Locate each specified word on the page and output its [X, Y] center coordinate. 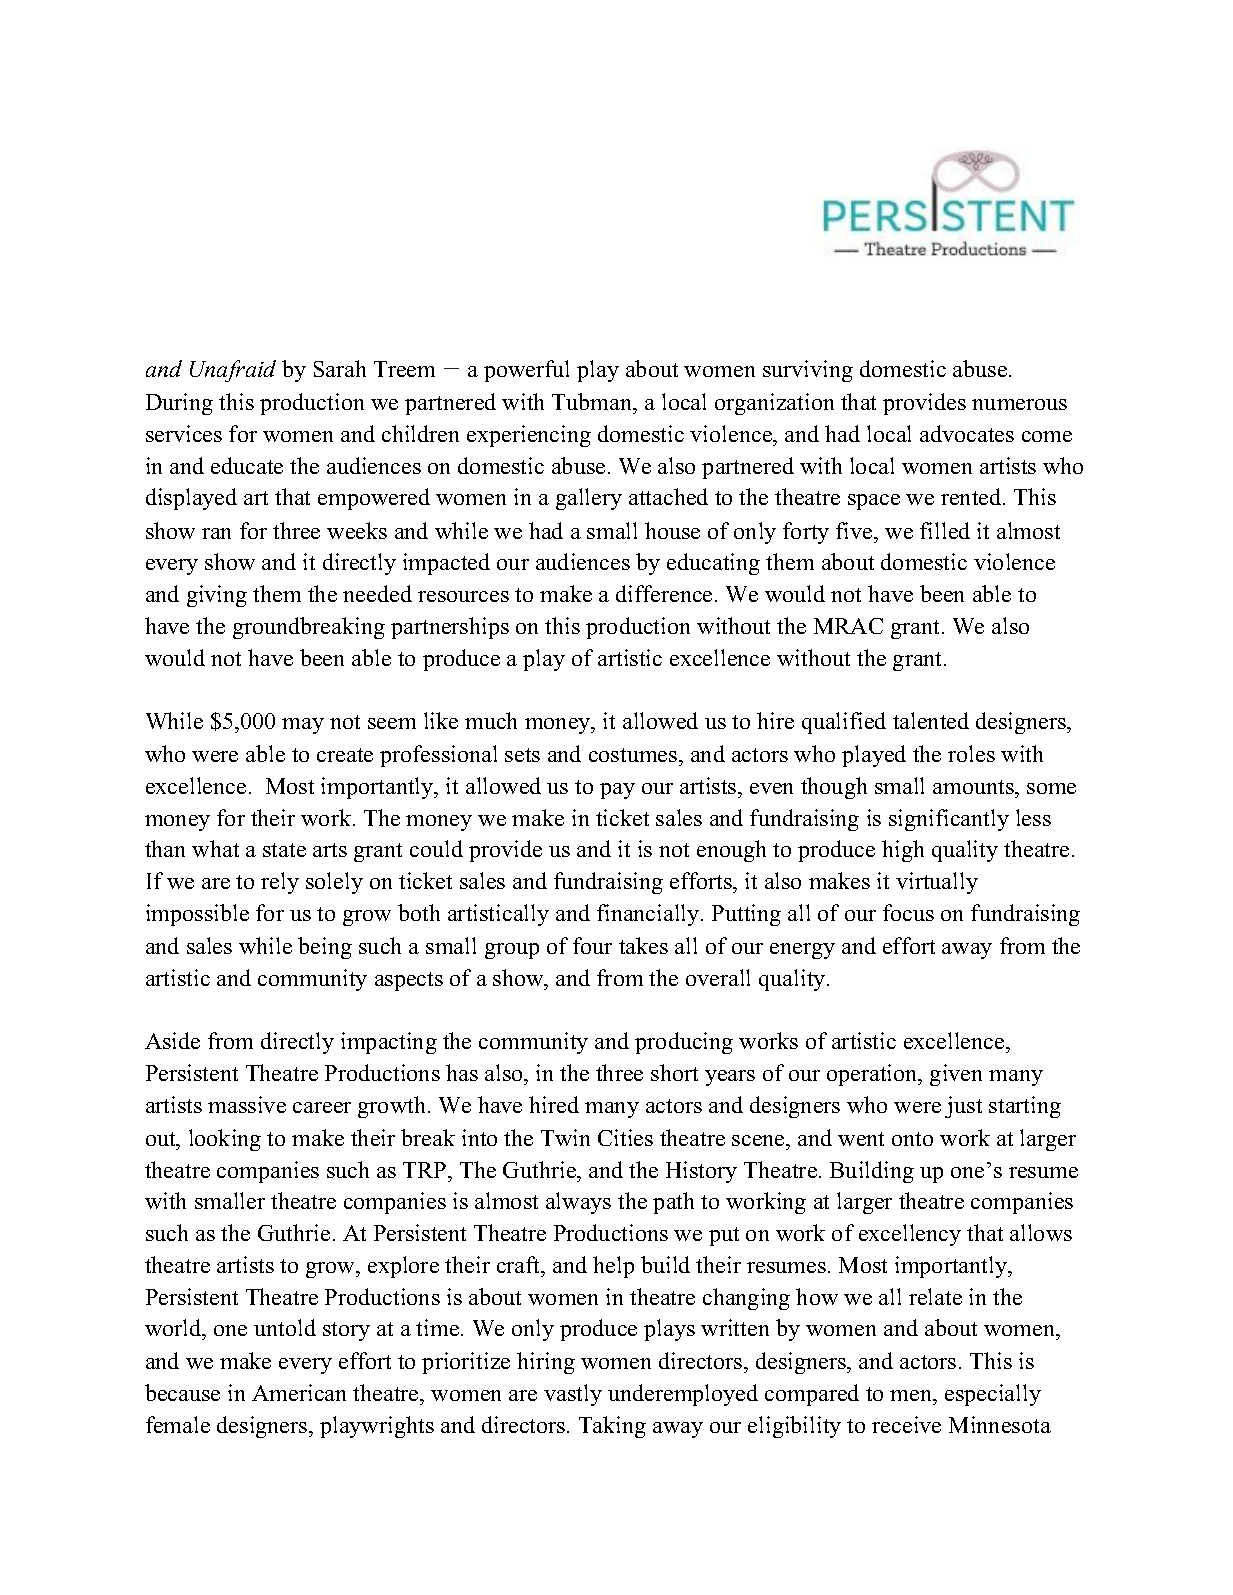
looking [225, 1140]
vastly [573, 1395]
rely [280, 883]
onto [912, 1139]
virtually [937, 883]
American [299, 1392]
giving [217, 596]
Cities [625, 1137]
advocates [967, 433]
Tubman [593, 403]
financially [648, 915]
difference [664, 593]
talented [931, 720]
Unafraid [233, 371]
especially [993, 1395]
